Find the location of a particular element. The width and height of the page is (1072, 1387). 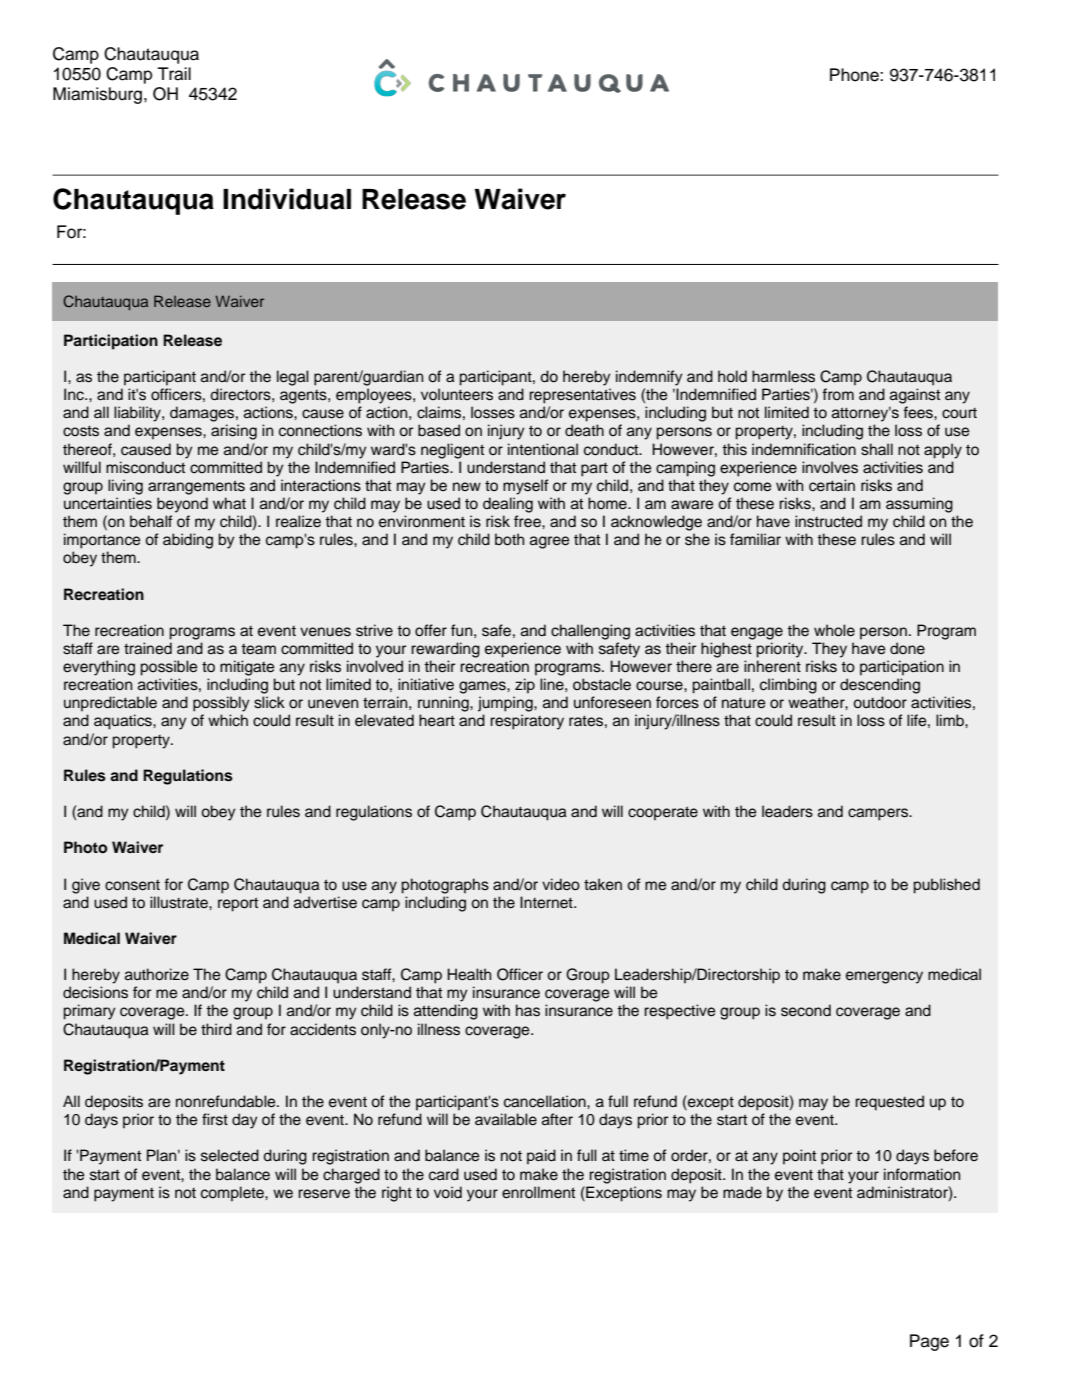

Individual is located at coordinates (287, 199).
